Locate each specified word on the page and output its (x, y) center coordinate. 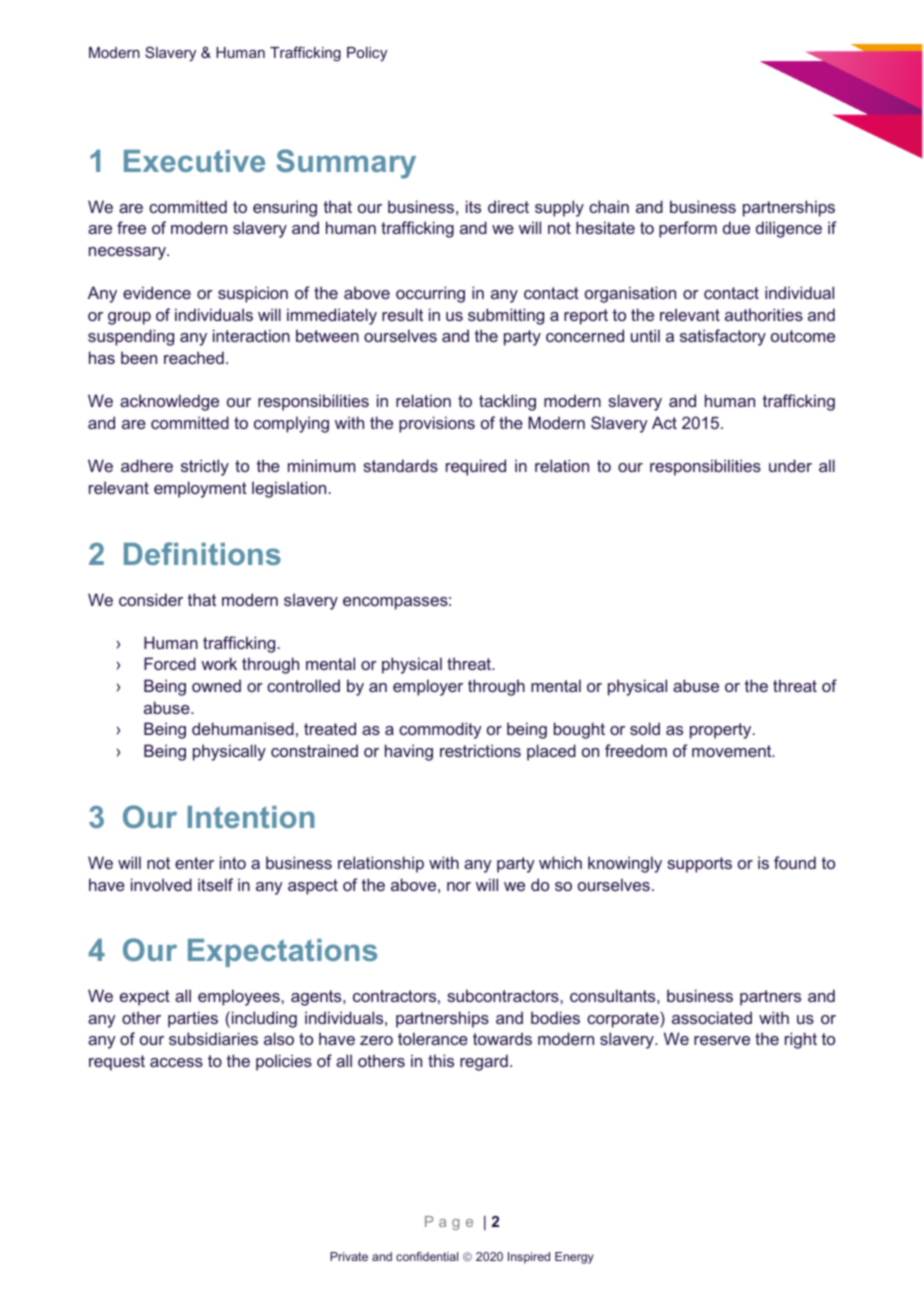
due (736, 227)
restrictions (480, 750)
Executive (194, 161)
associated (712, 1017)
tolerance (433, 1038)
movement (733, 751)
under (790, 465)
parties (193, 1019)
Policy (367, 54)
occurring (430, 294)
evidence (157, 292)
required (476, 467)
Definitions (202, 553)
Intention (251, 817)
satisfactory (723, 337)
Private (349, 1256)
